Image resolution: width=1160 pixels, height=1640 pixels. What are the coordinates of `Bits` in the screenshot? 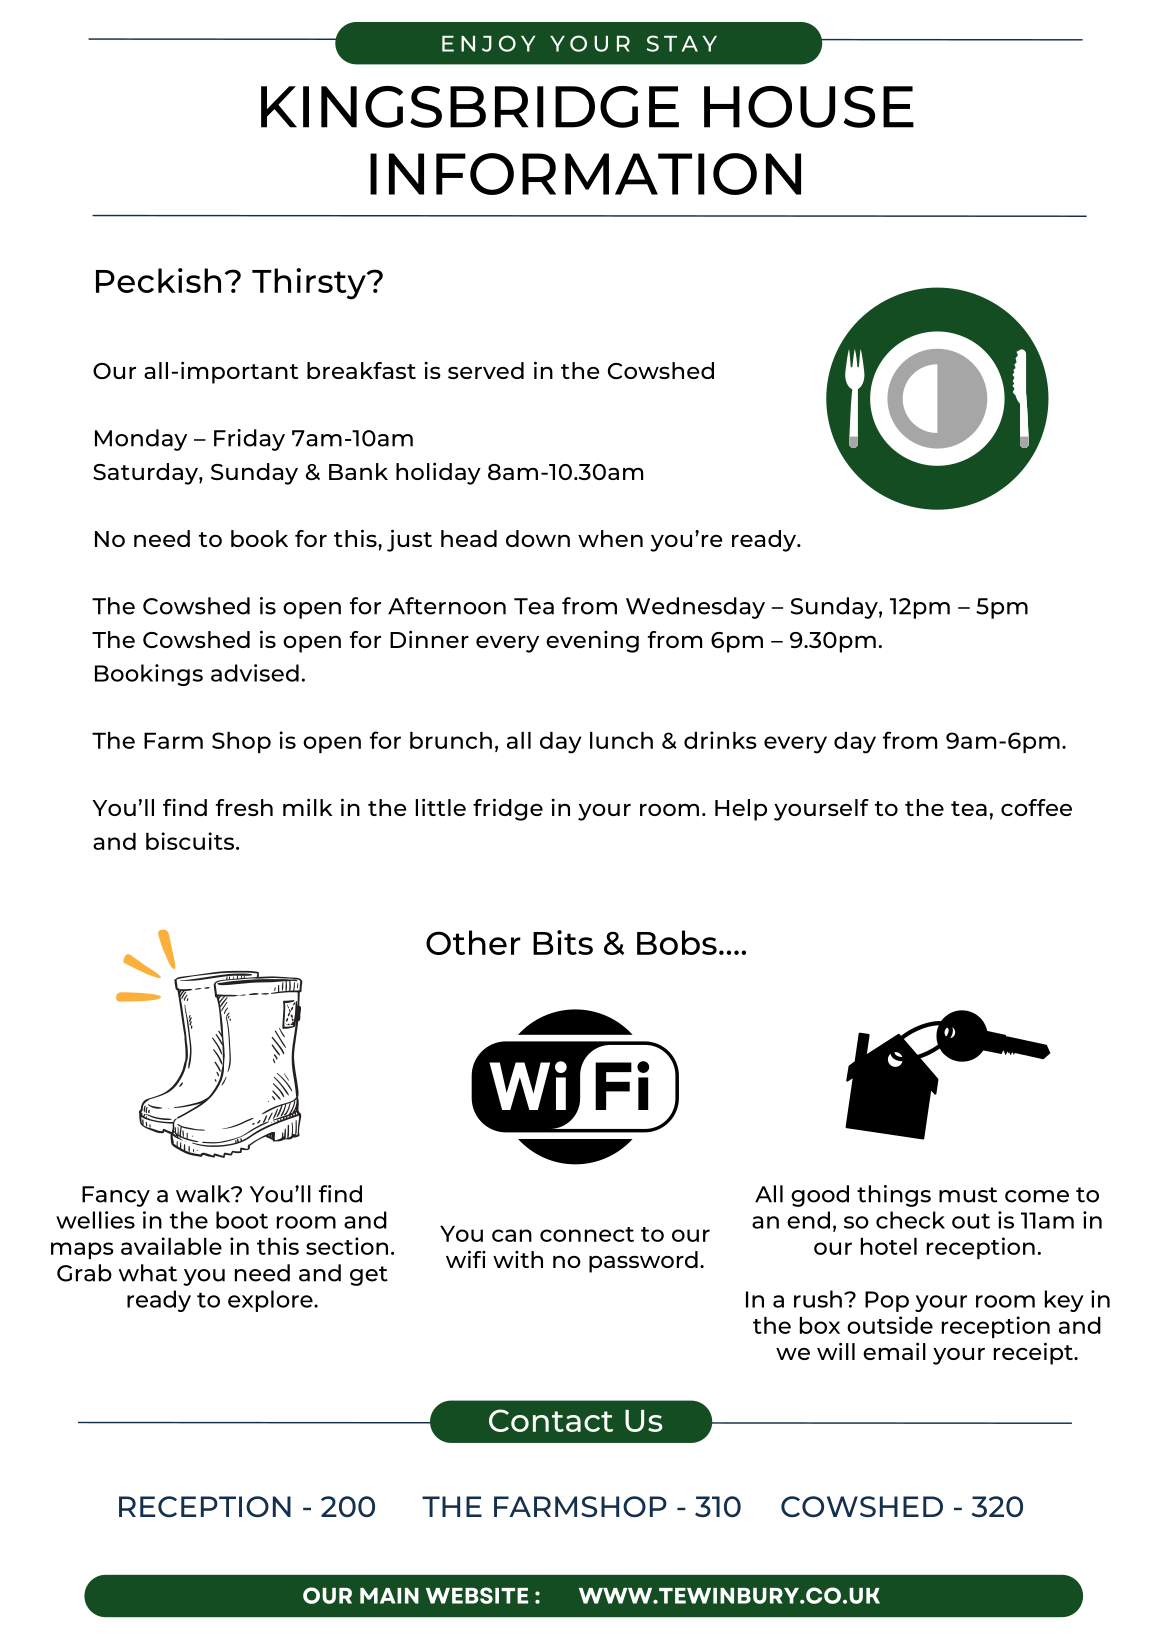 It's located at (563, 942).
